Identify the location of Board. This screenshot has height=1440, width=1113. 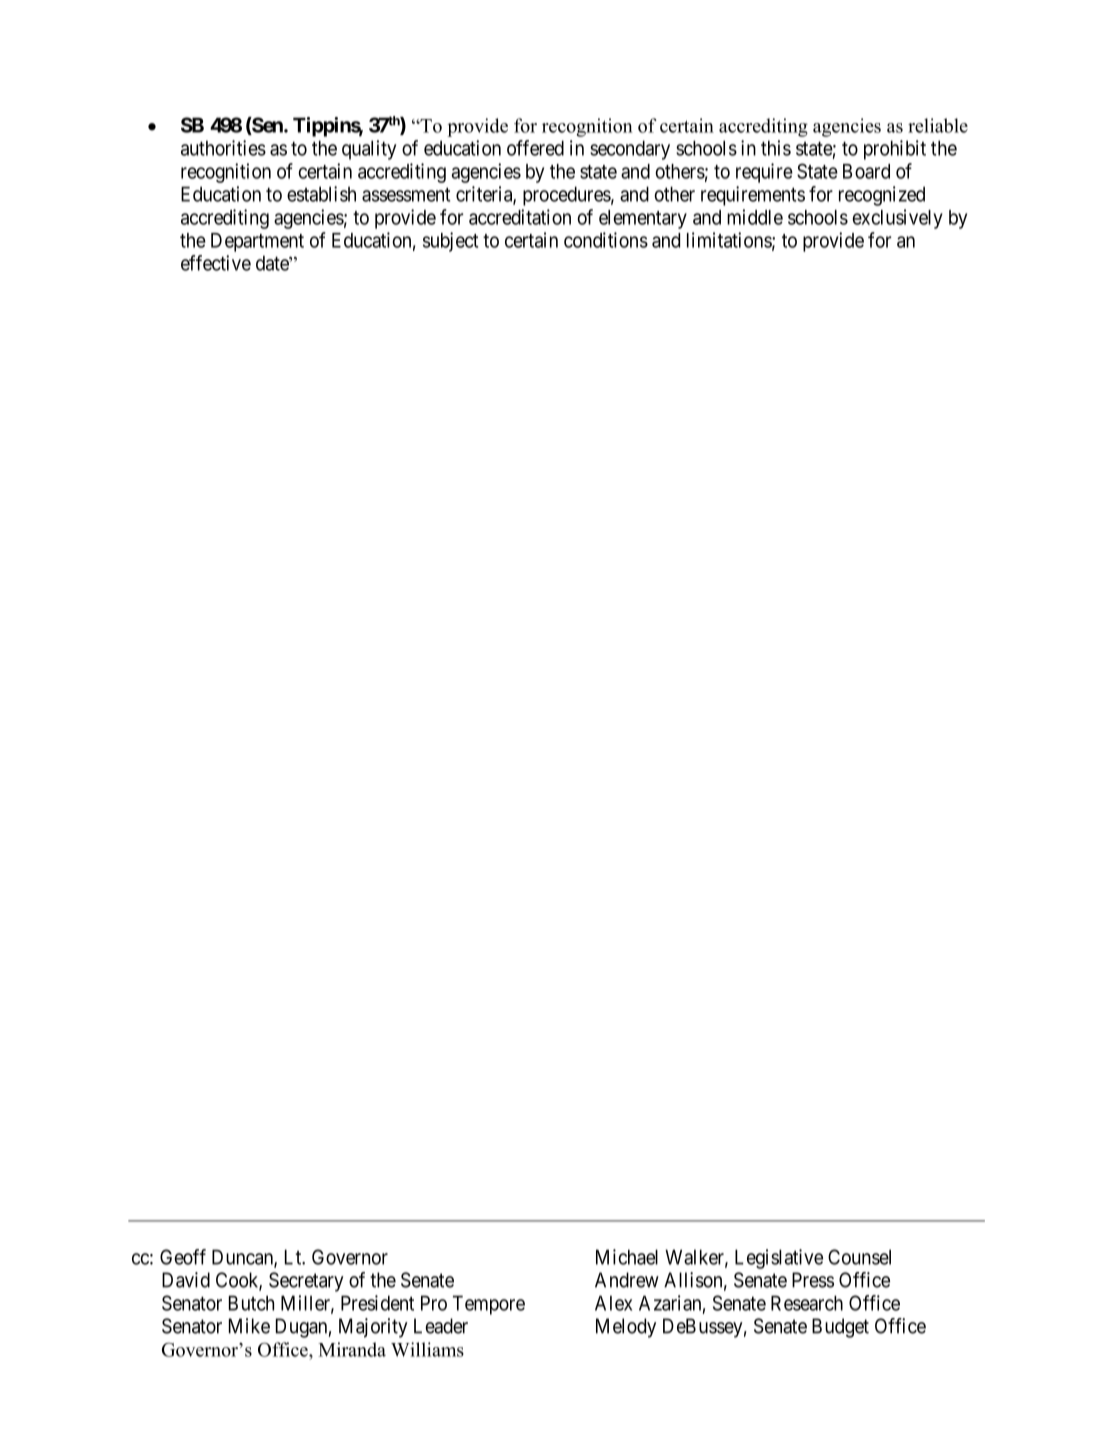
(866, 171).
